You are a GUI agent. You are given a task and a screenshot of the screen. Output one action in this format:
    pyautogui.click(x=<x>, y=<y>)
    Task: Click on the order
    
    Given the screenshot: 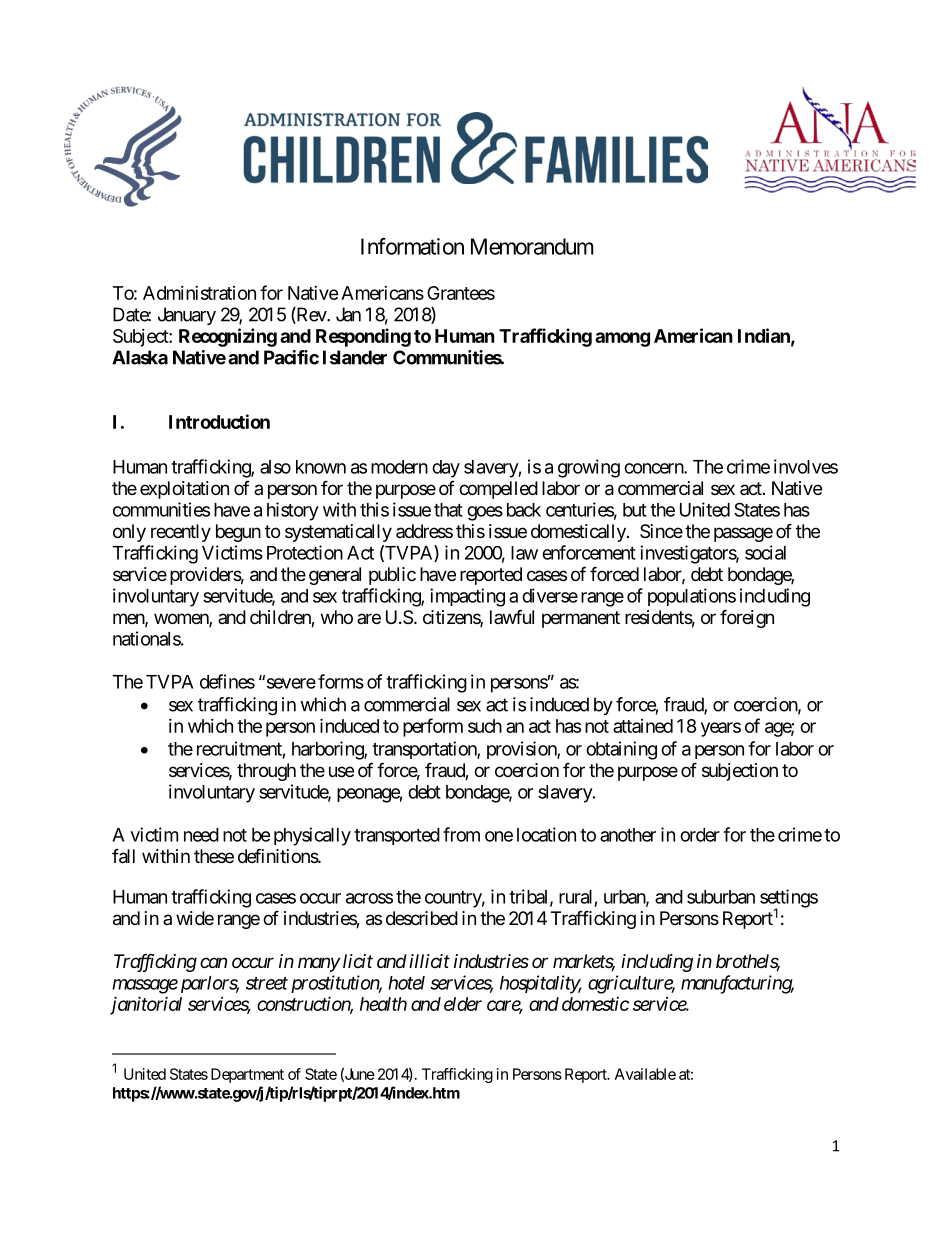 What is the action you would take?
    pyautogui.click(x=700, y=835)
